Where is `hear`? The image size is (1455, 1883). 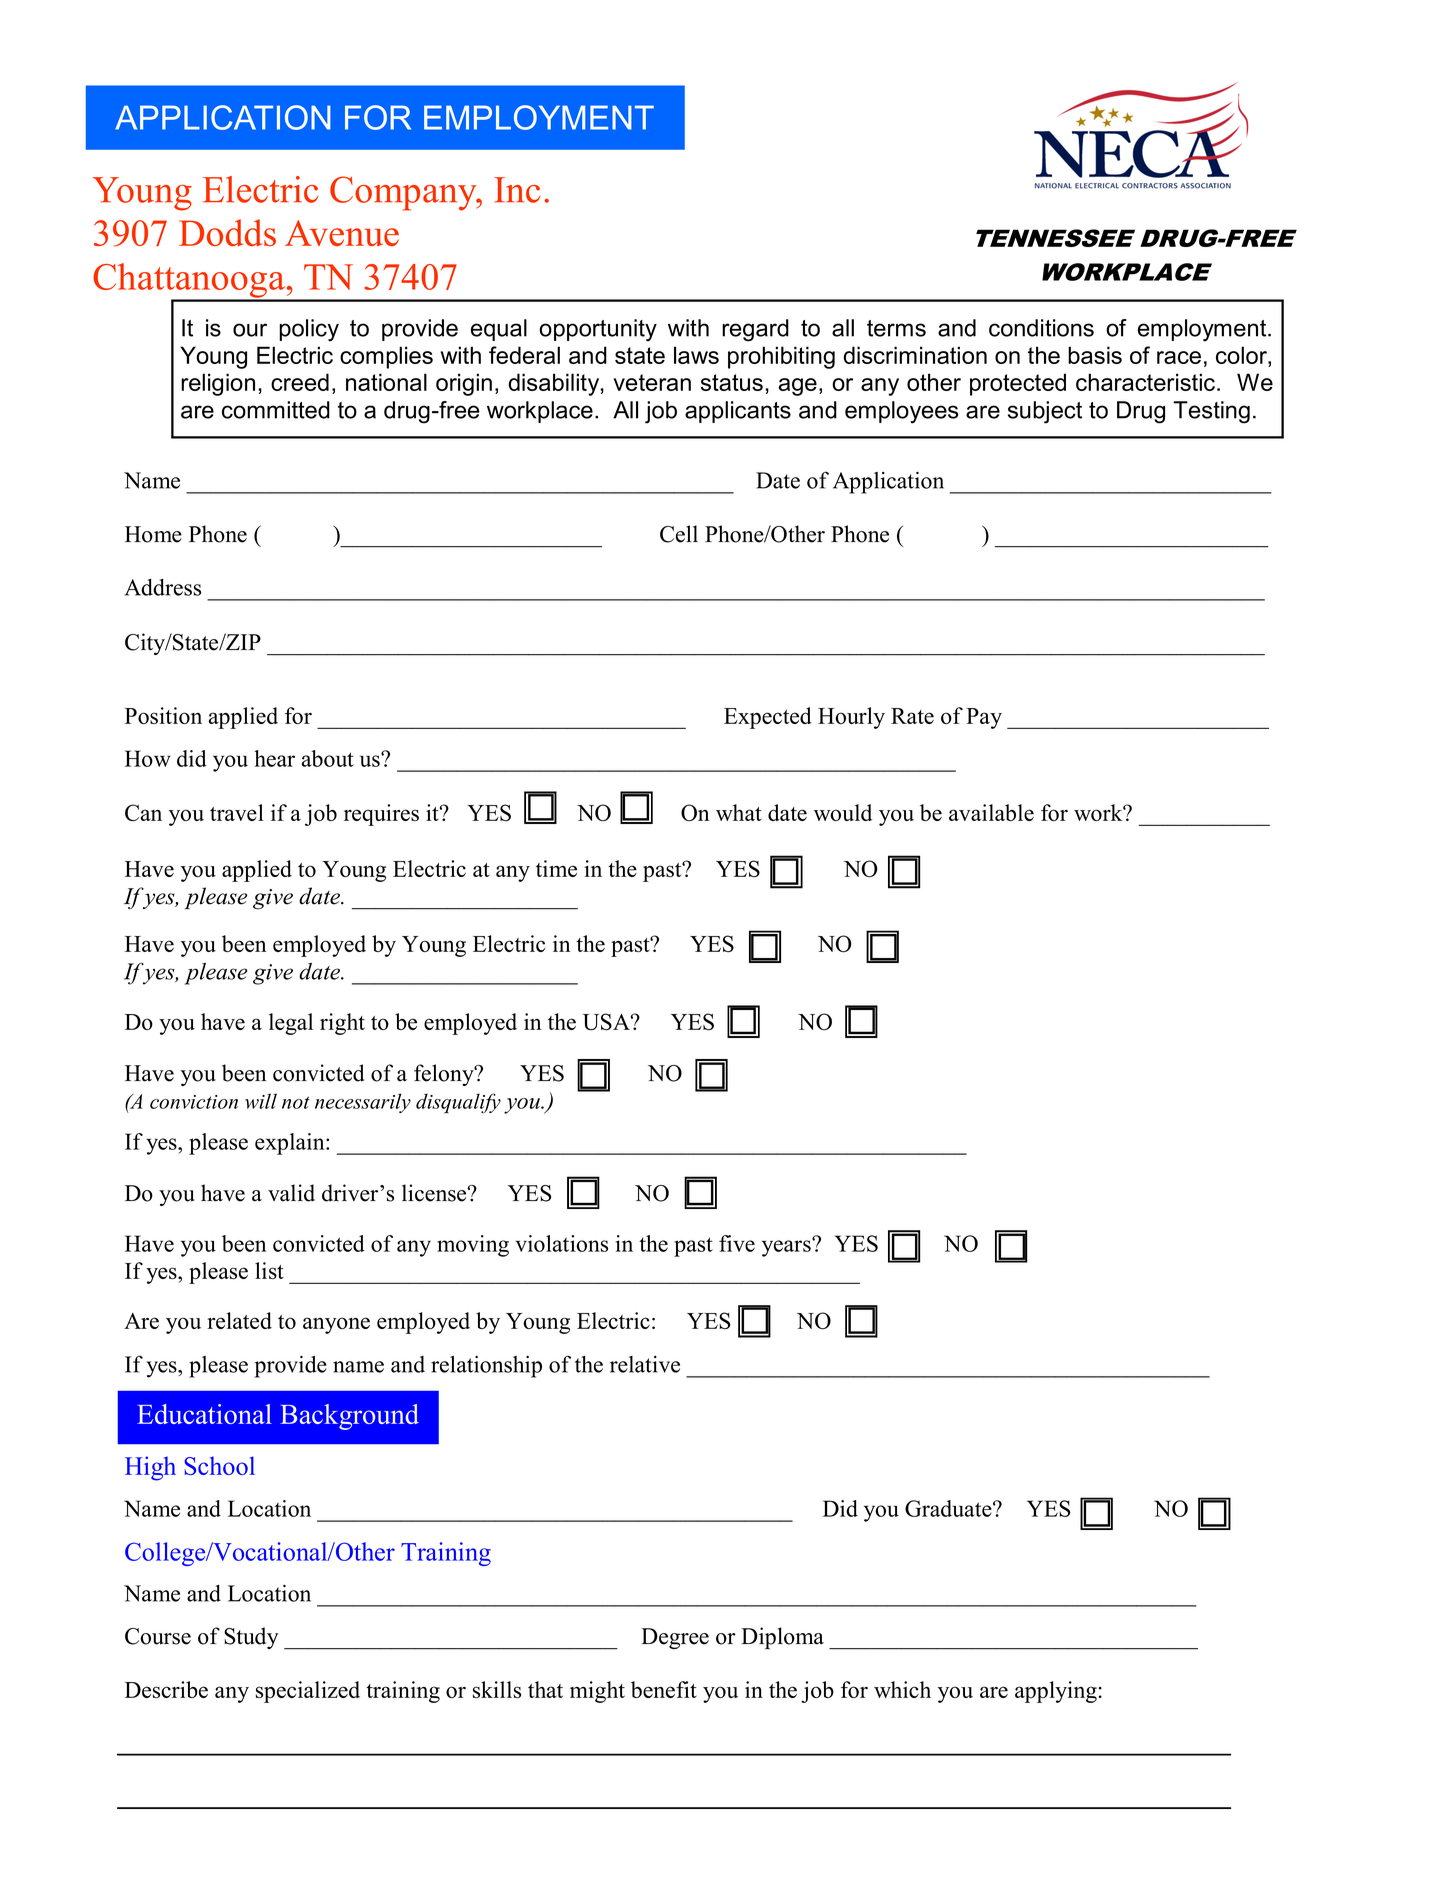
hear is located at coordinates (274, 758).
